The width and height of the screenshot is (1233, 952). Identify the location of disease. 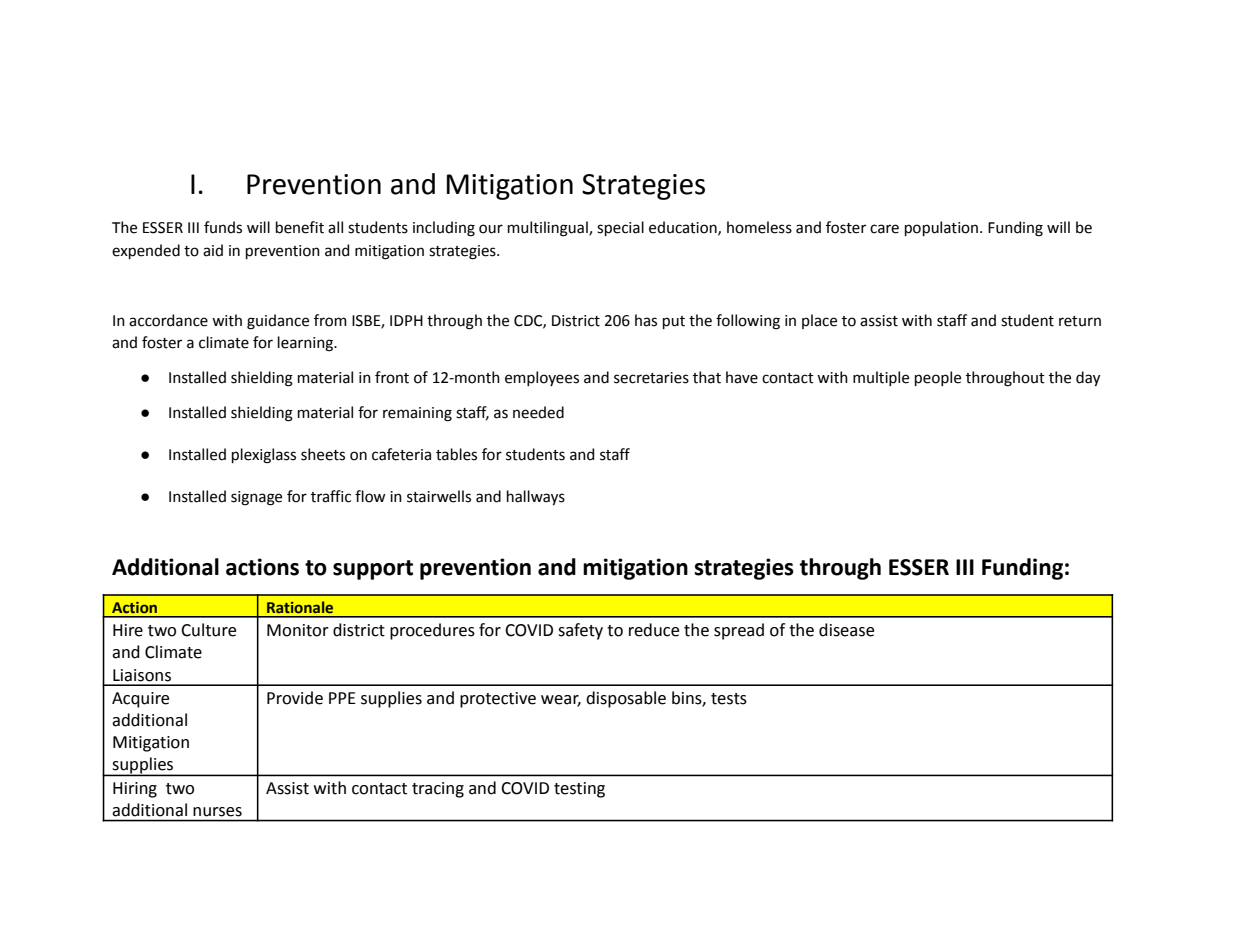
(846, 630).
